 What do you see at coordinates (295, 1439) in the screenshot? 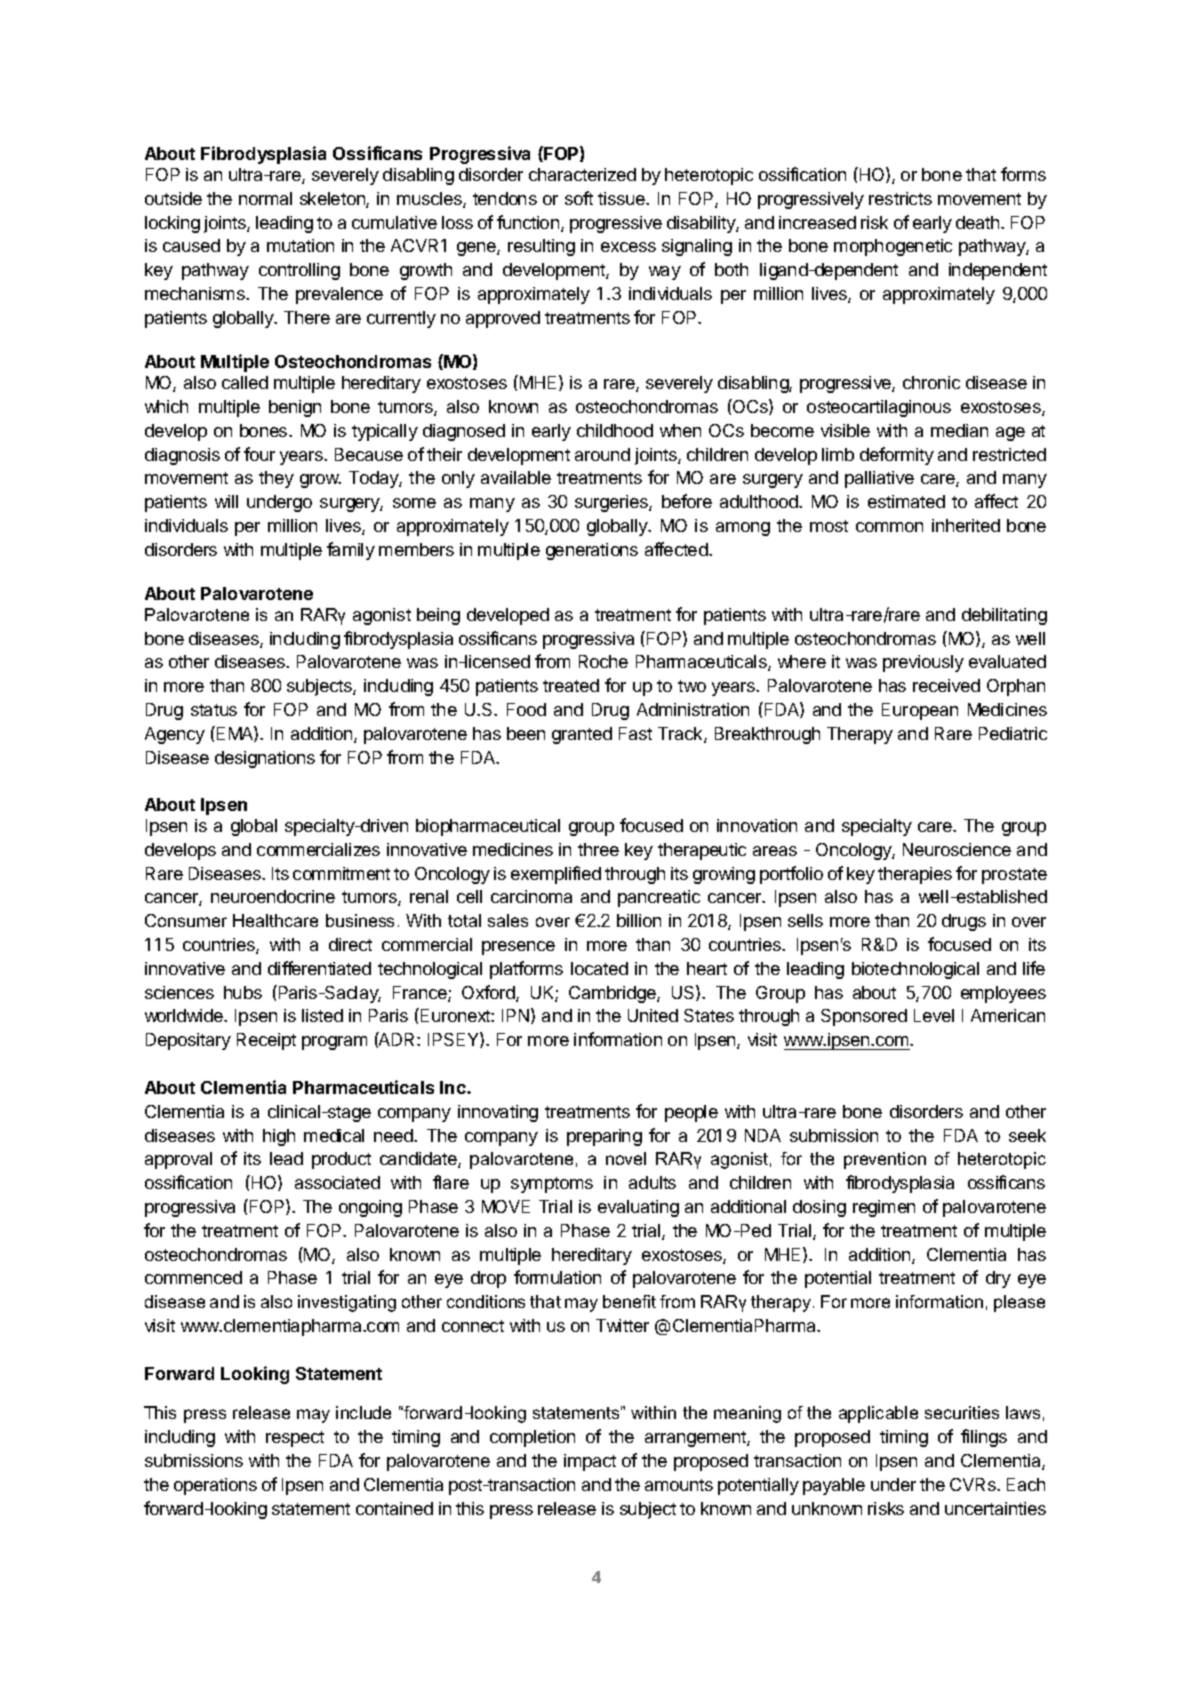
I see `respect` at bounding box center [295, 1439].
